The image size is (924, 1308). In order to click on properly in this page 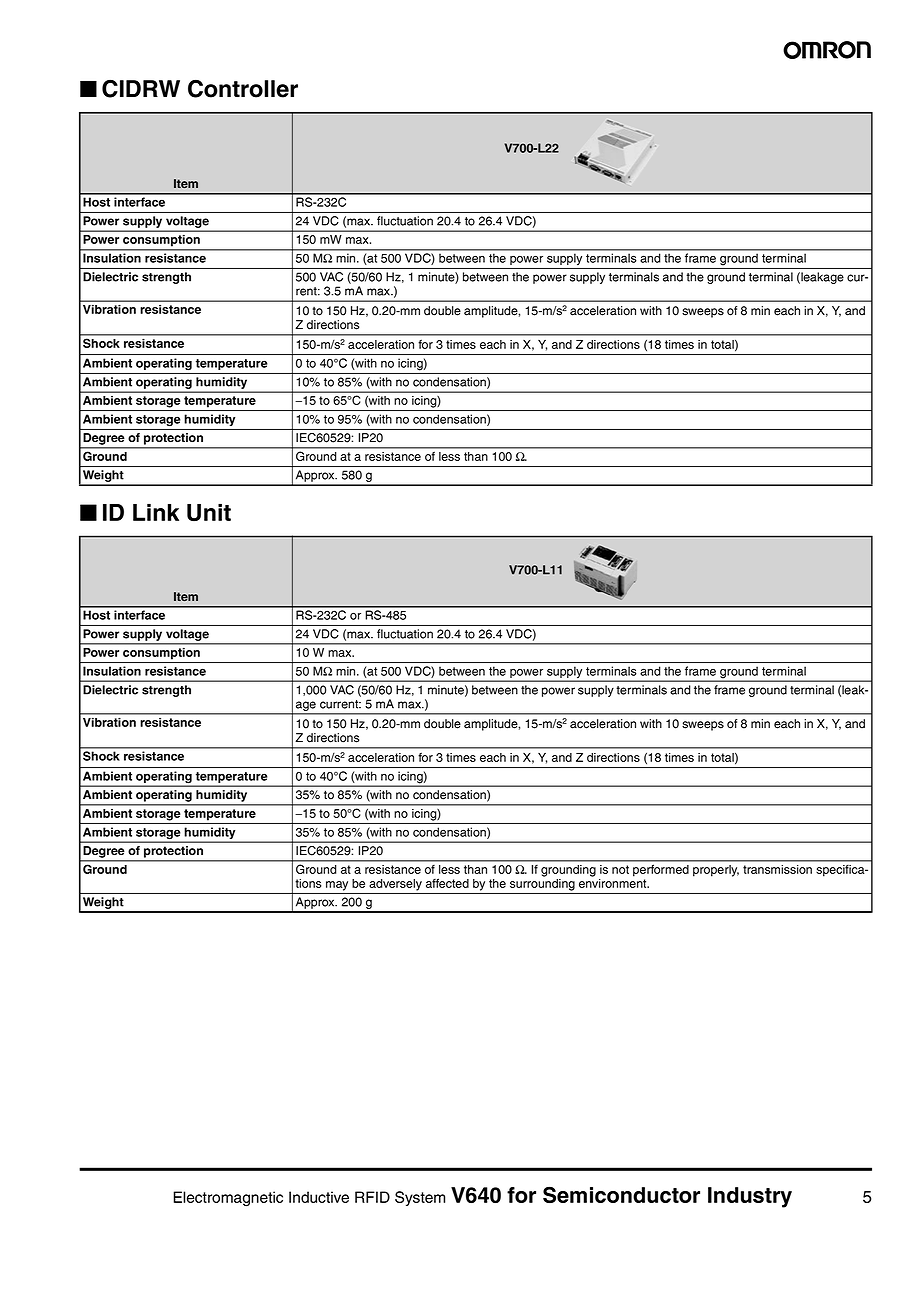, I will do `click(716, 871)`.
